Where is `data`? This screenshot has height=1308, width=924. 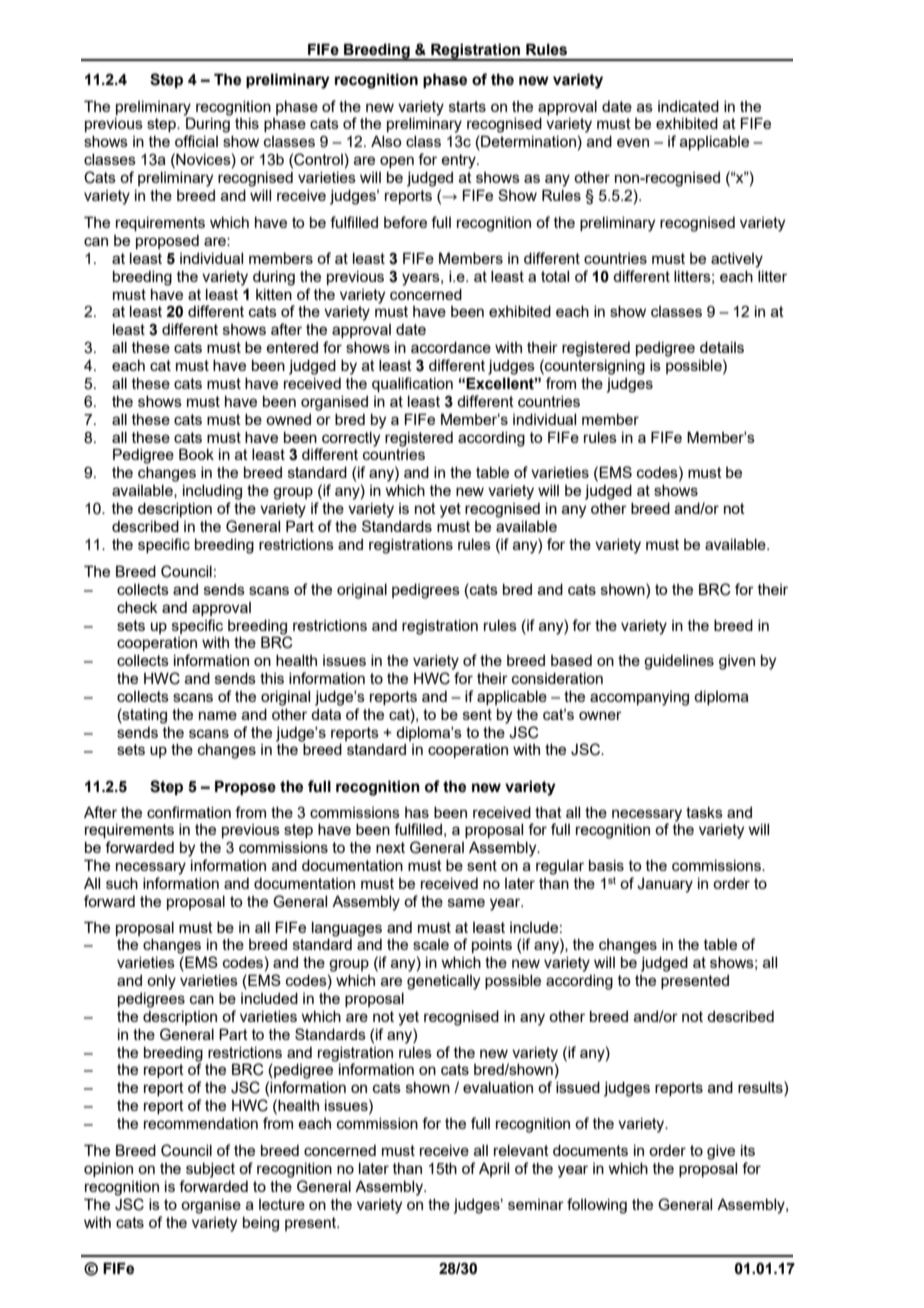
data is located at coordinates (326, 714).
